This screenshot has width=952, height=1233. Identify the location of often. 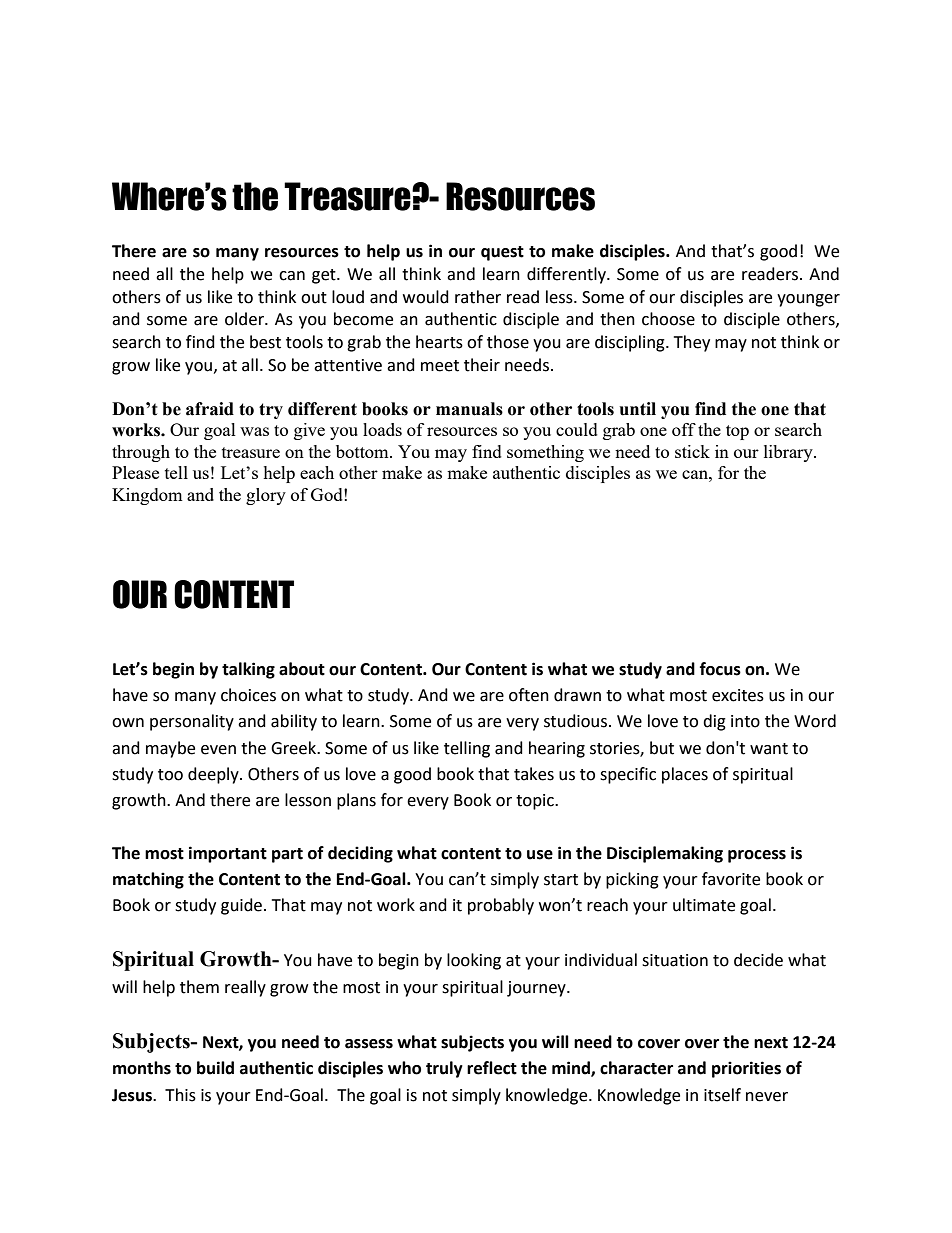
(529, 695).
